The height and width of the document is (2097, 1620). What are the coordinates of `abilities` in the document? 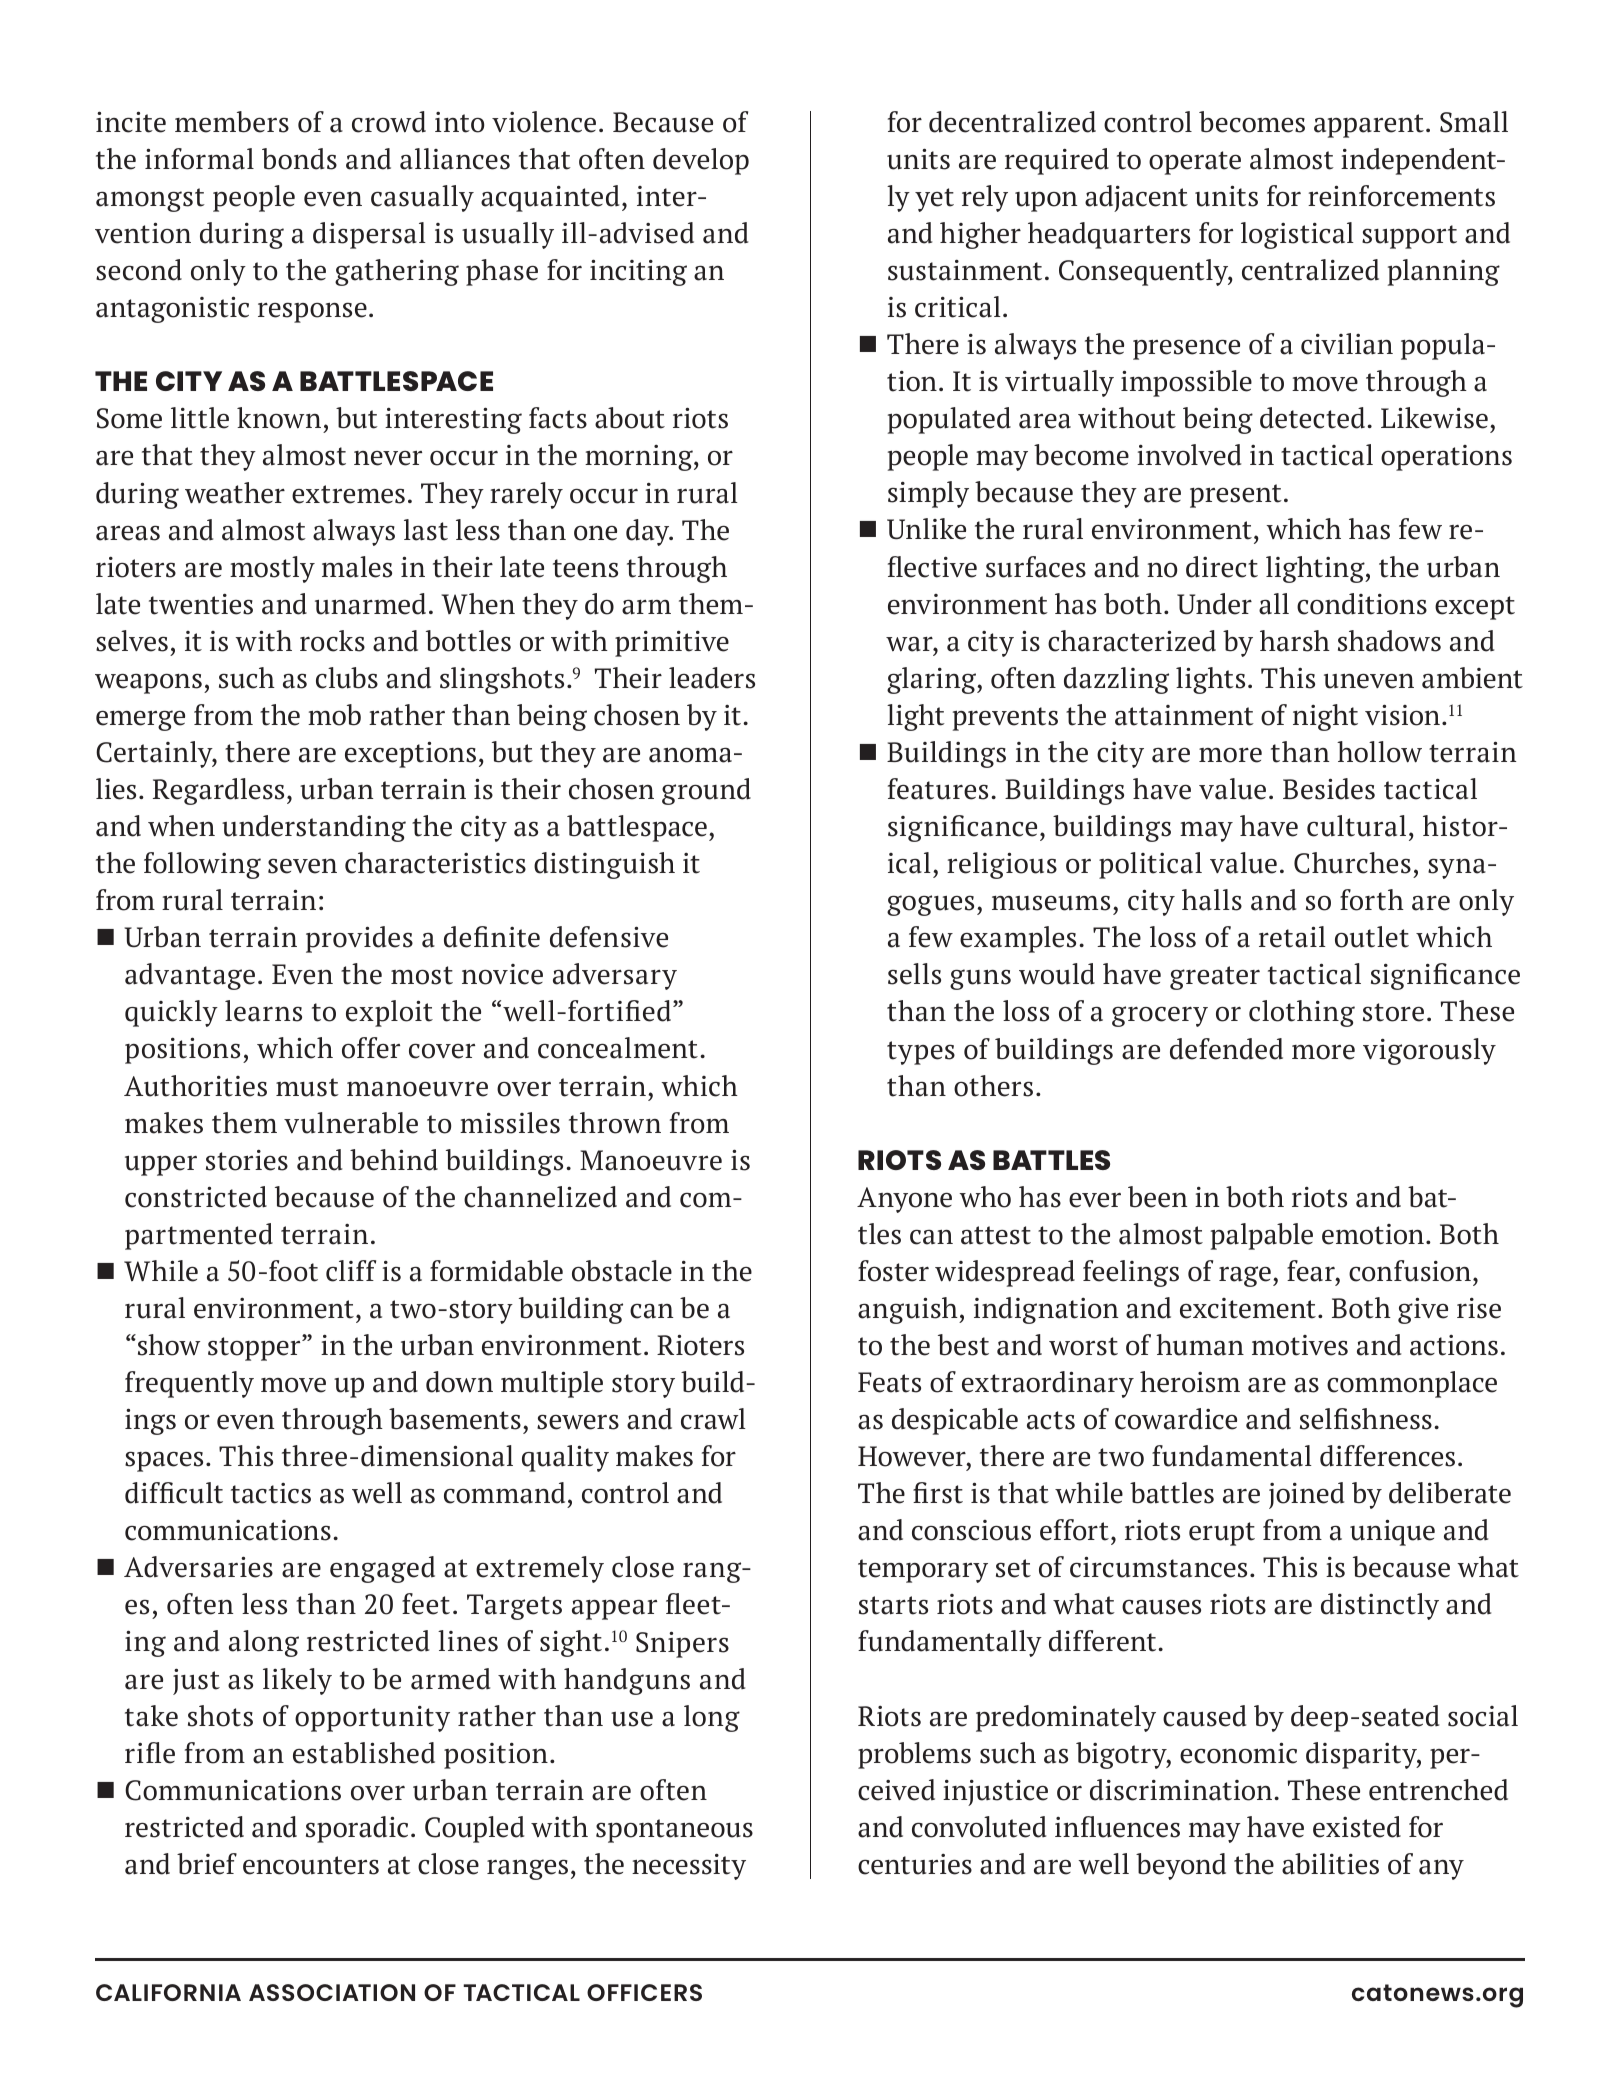 It's located at (1330, 1864).
